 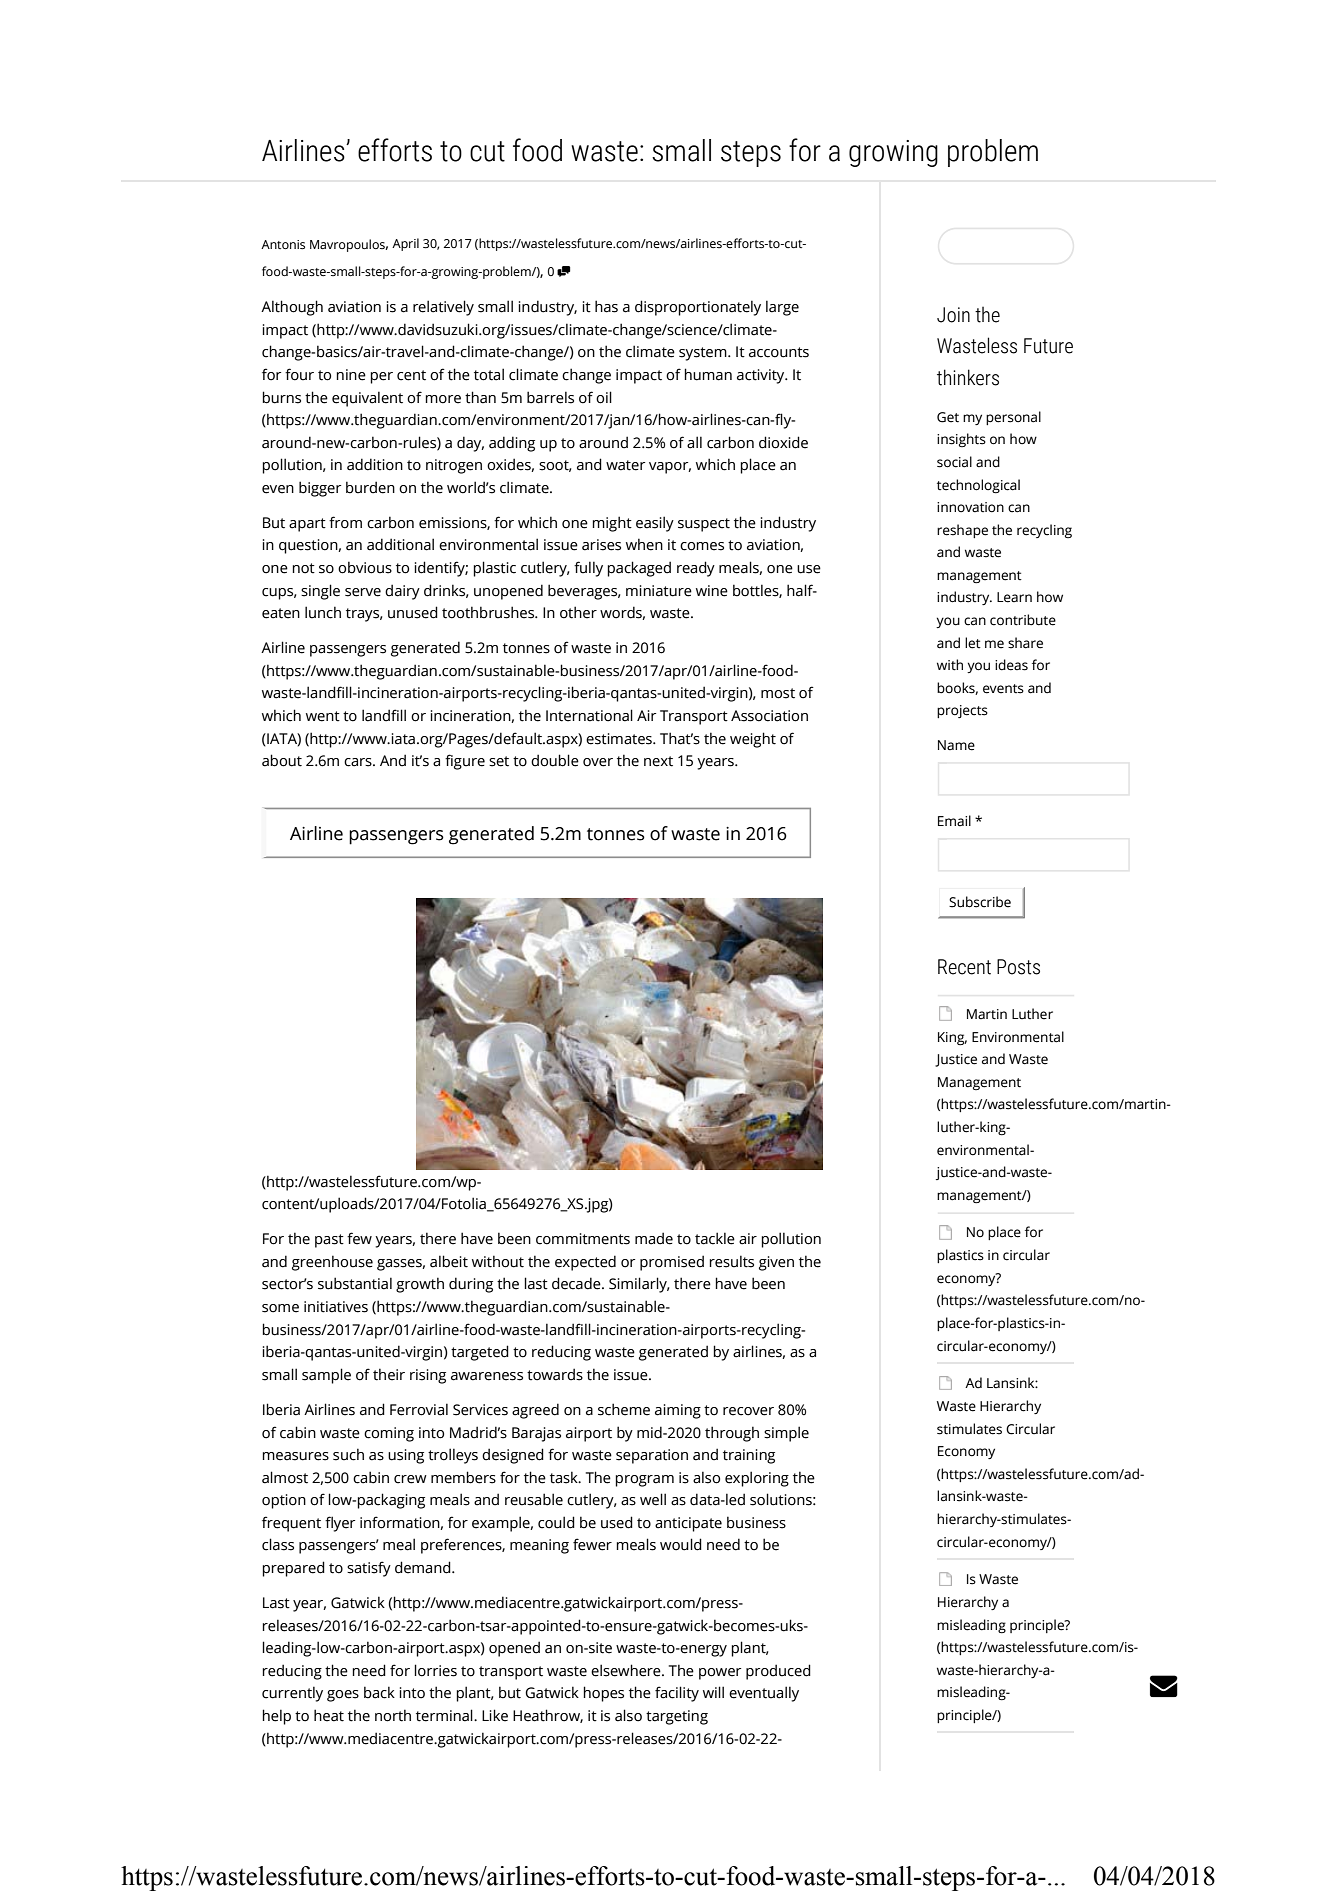 I want to click on elsewhere, so click(x=627, y=1670).
